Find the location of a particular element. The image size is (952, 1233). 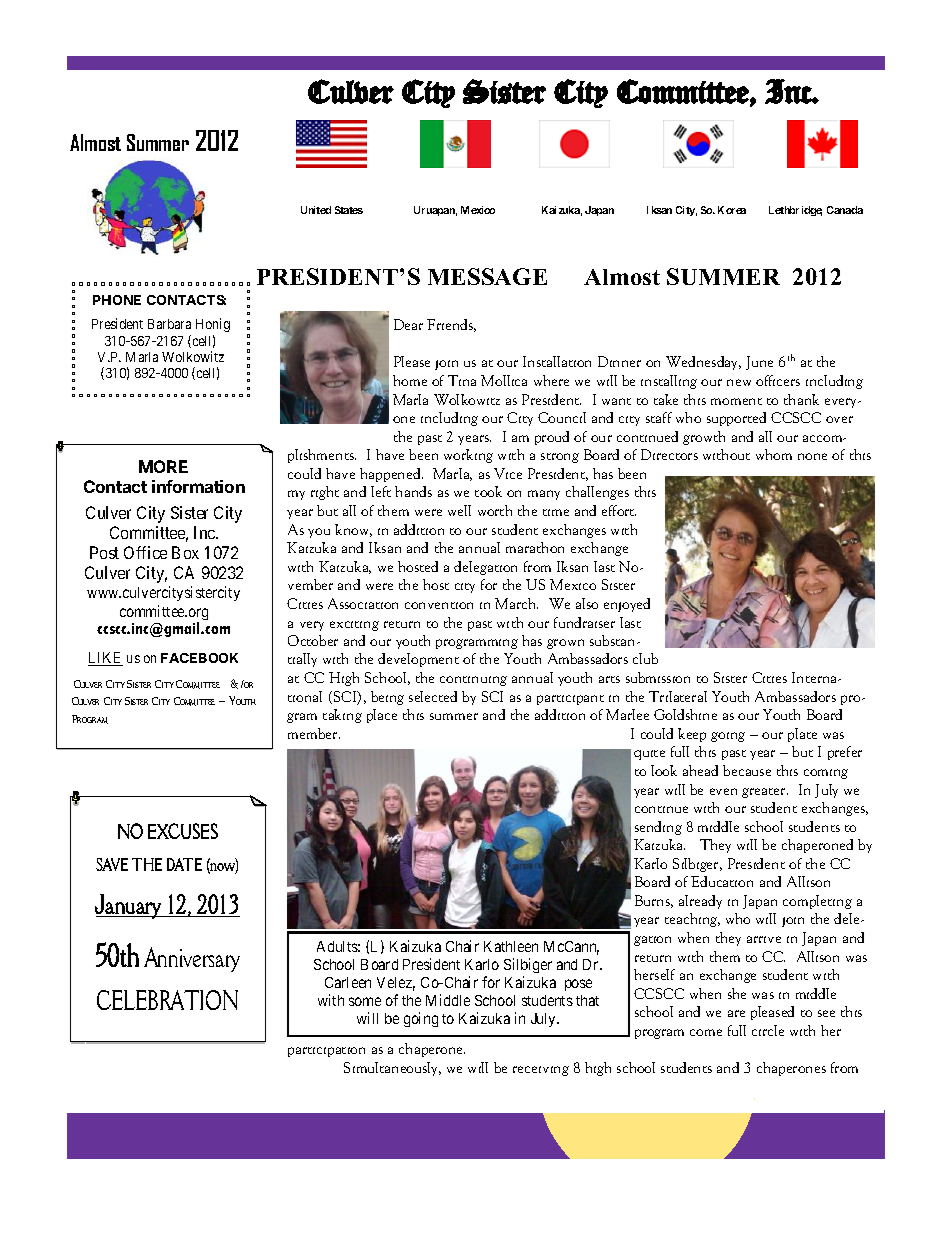

receiving is located at coordinates (541, 1071).
